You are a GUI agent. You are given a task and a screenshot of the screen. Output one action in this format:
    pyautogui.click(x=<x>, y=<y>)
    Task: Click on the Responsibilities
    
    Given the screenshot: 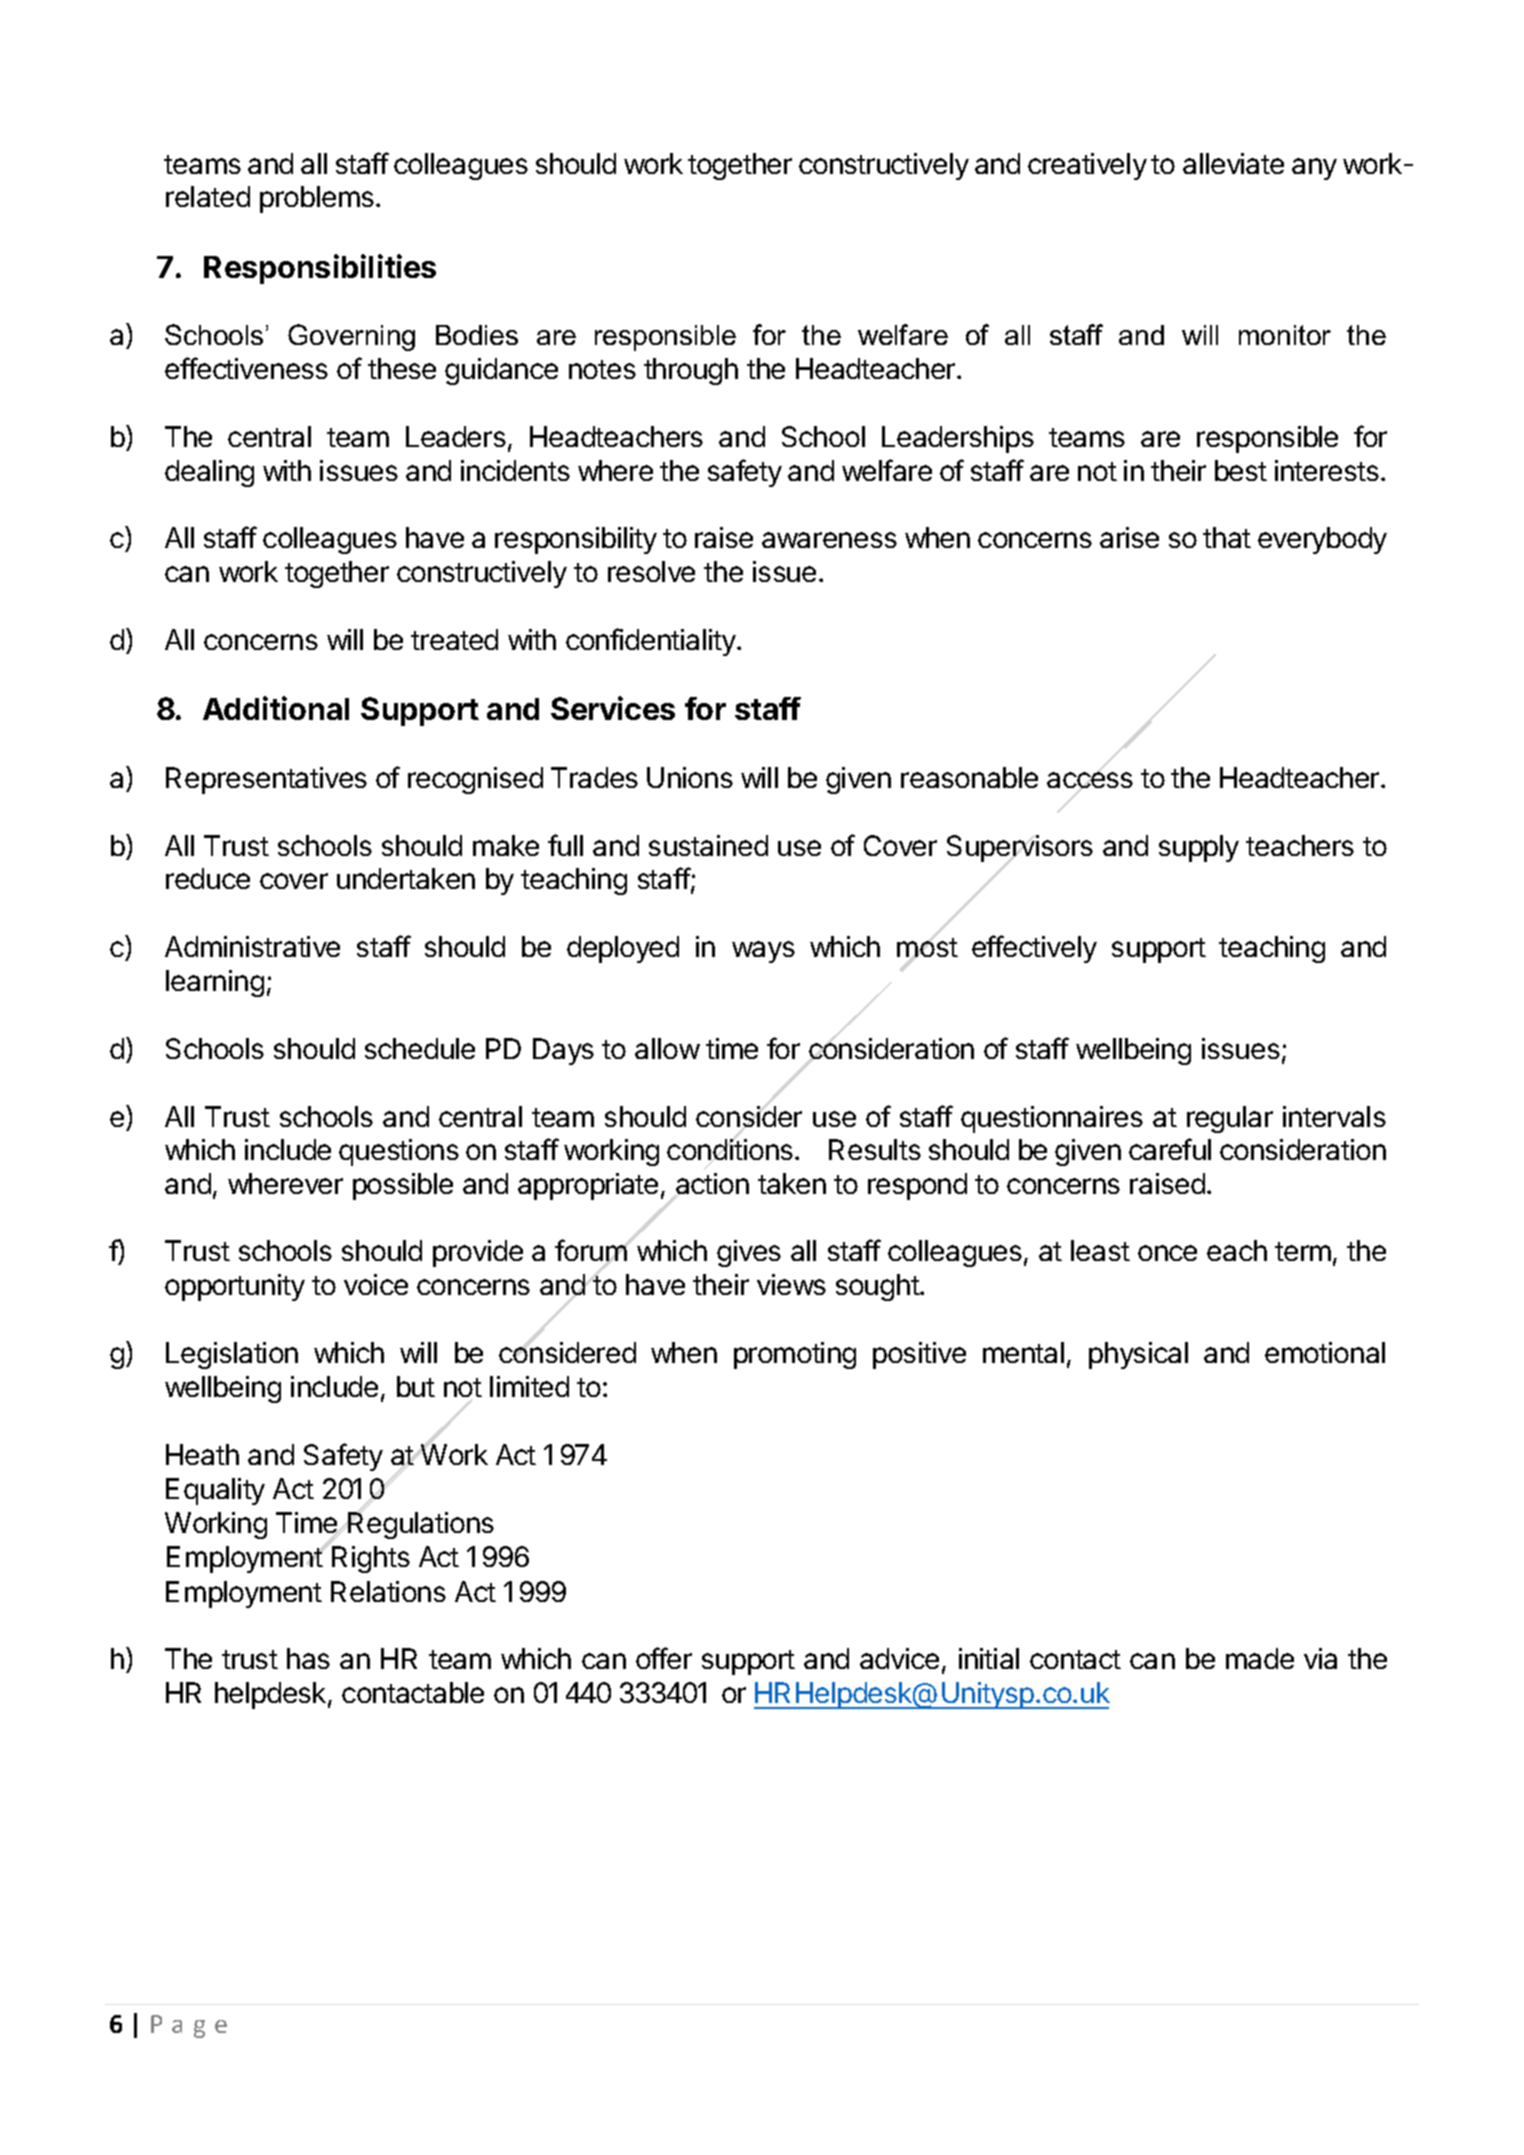 What is the action you would take?
    pyautogui.click(x=320, y=269)
